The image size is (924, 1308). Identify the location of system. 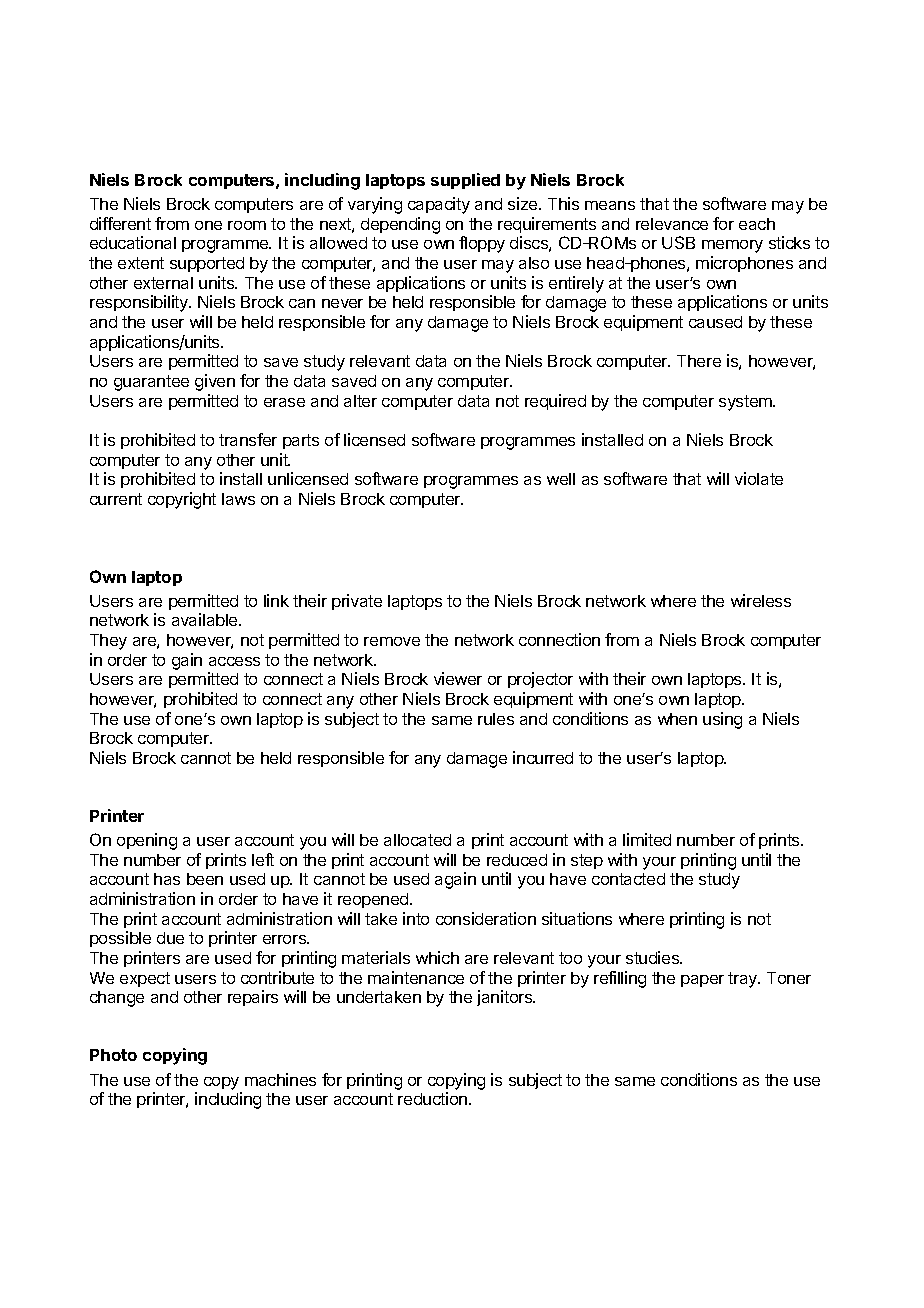
(746, 403).
